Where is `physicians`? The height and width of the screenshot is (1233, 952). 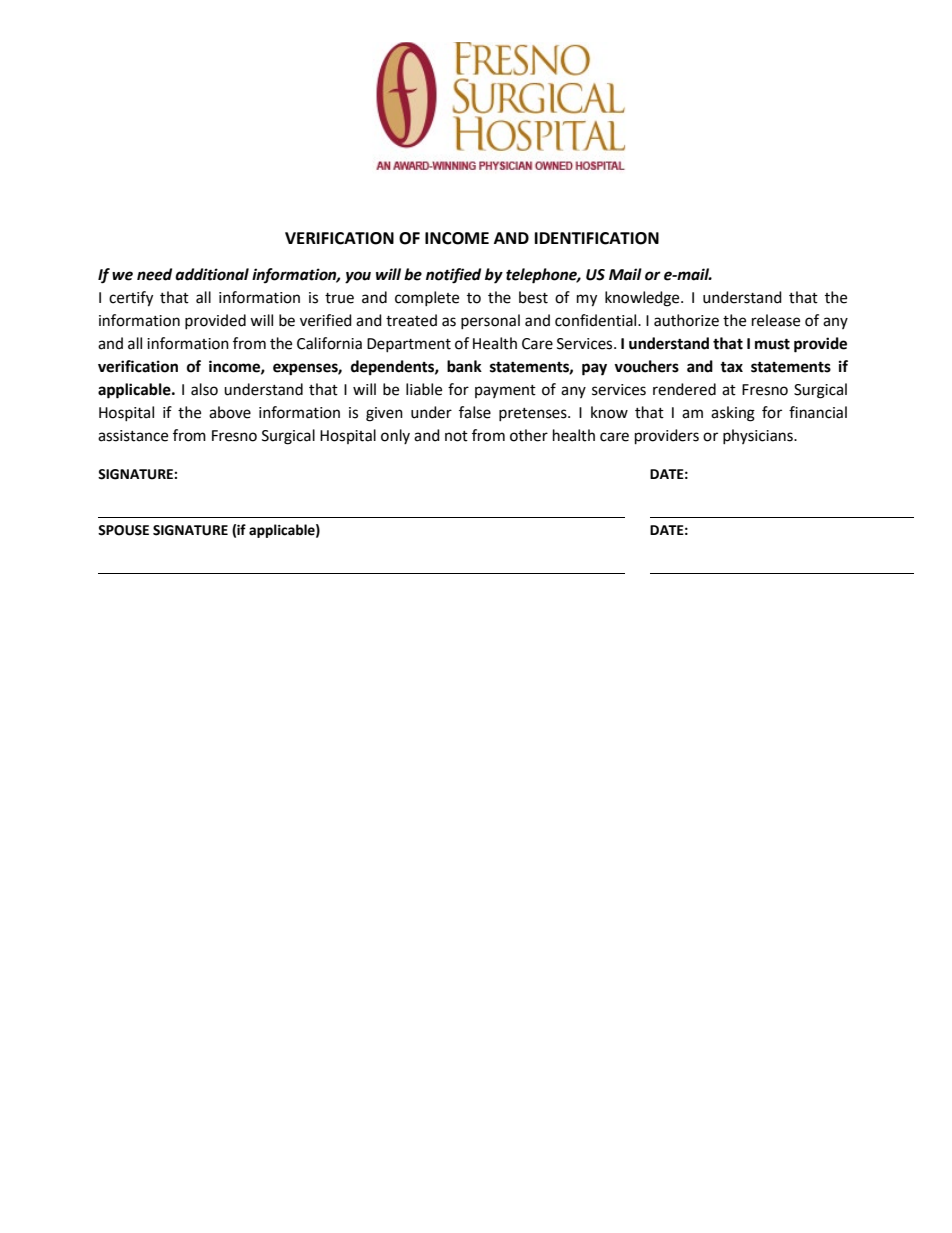 physicians is located at coordinates (759, 436).
